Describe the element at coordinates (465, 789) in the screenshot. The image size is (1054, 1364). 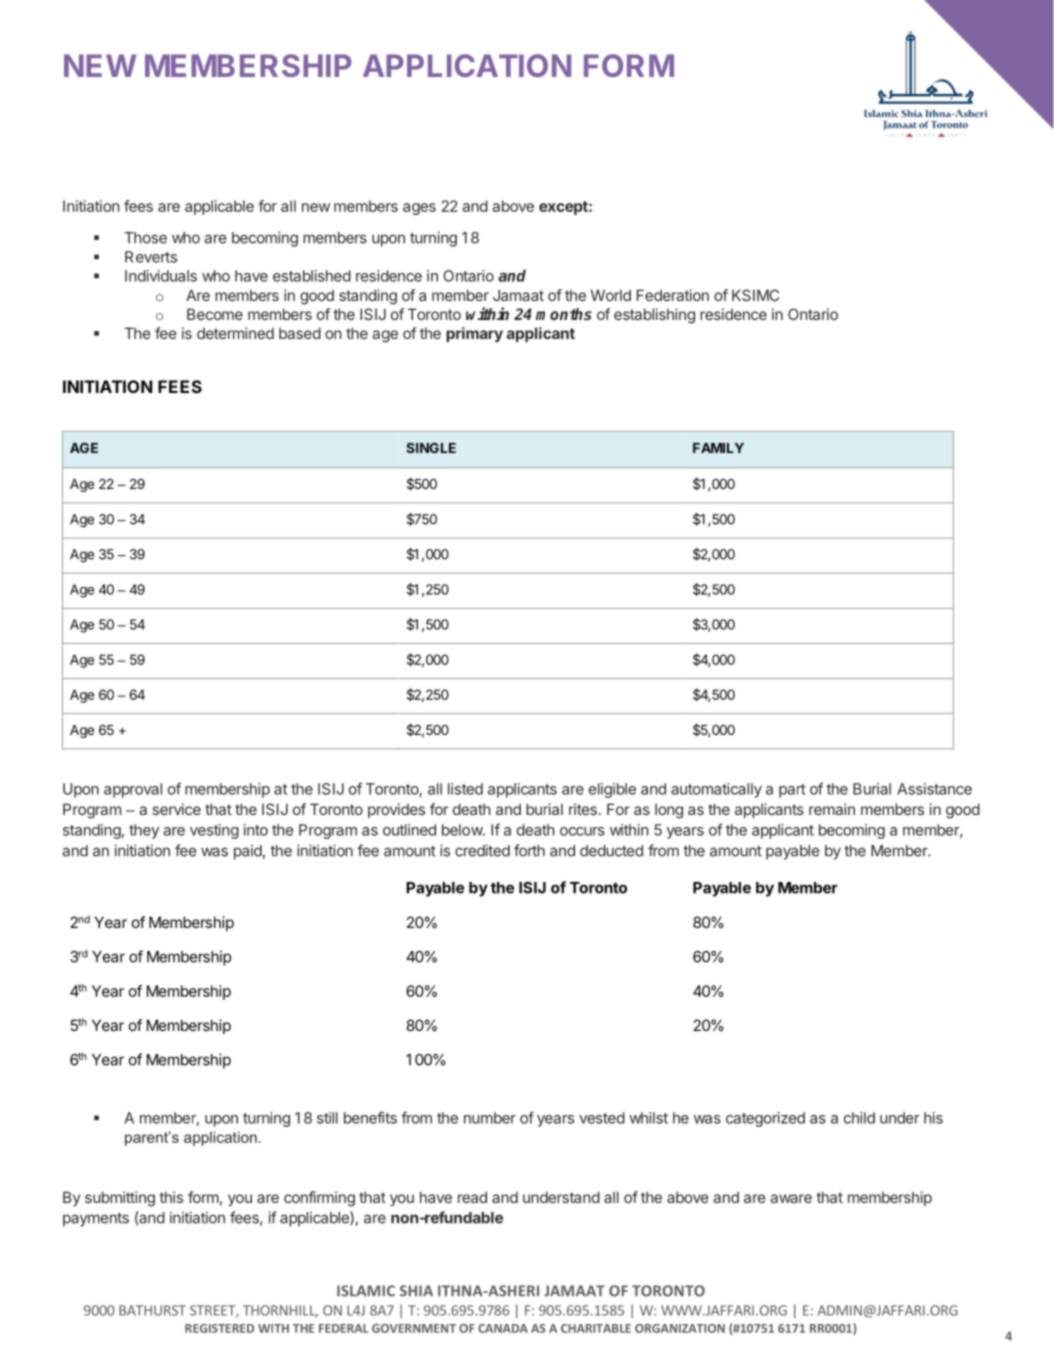
I see `listed` at that location.
